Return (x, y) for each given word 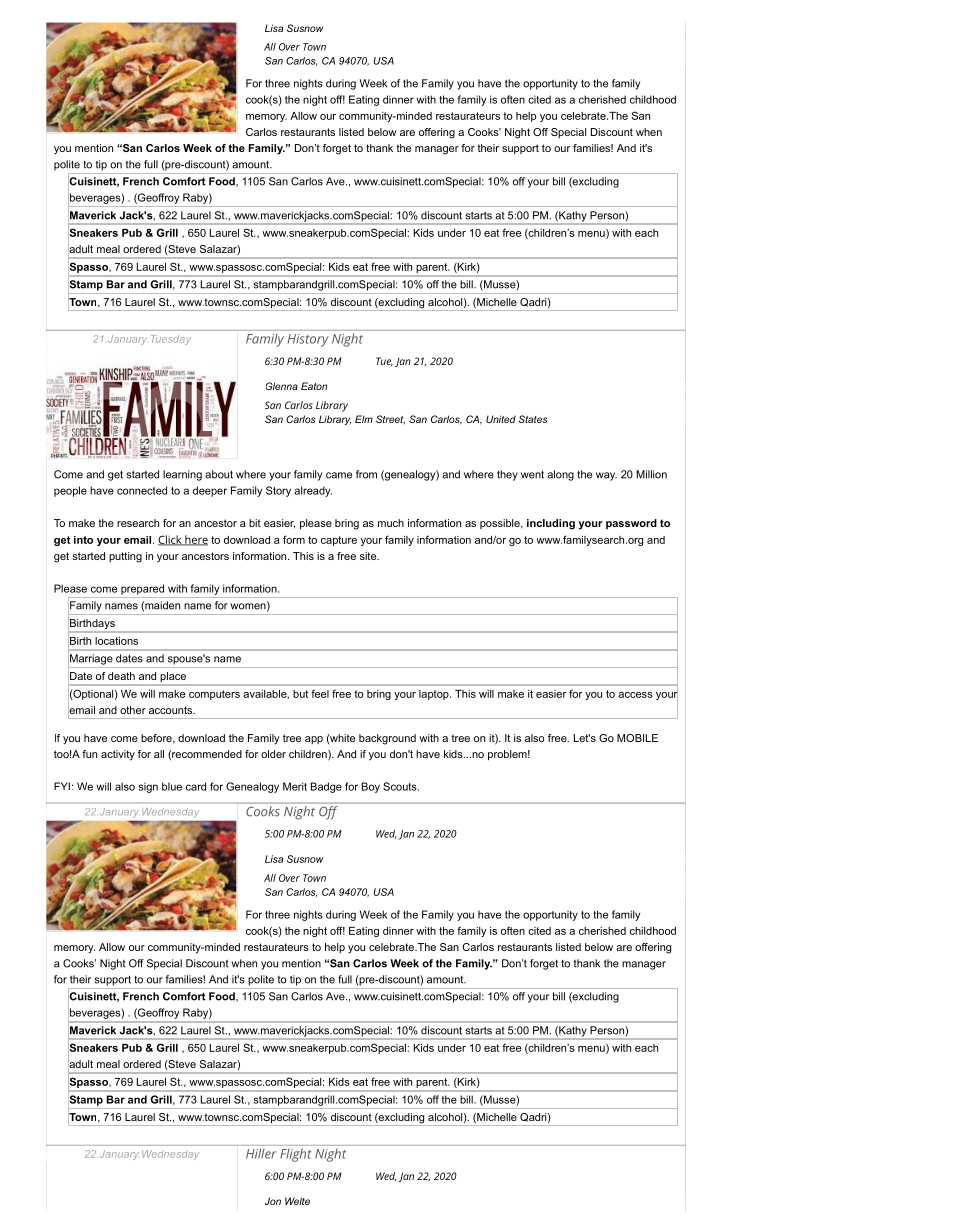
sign (148, 787)
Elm (364, 419)
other (133, 710)
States (533, 419)
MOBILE (637, 738)
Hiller (261, 1153)
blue (172, 786)
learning (182, 475)
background (387, 739)
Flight (296, 1155)
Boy (371, 787)
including (551, 524)
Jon (273, 1201)
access (635, 695)
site (369, 556)
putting (125, 557)
